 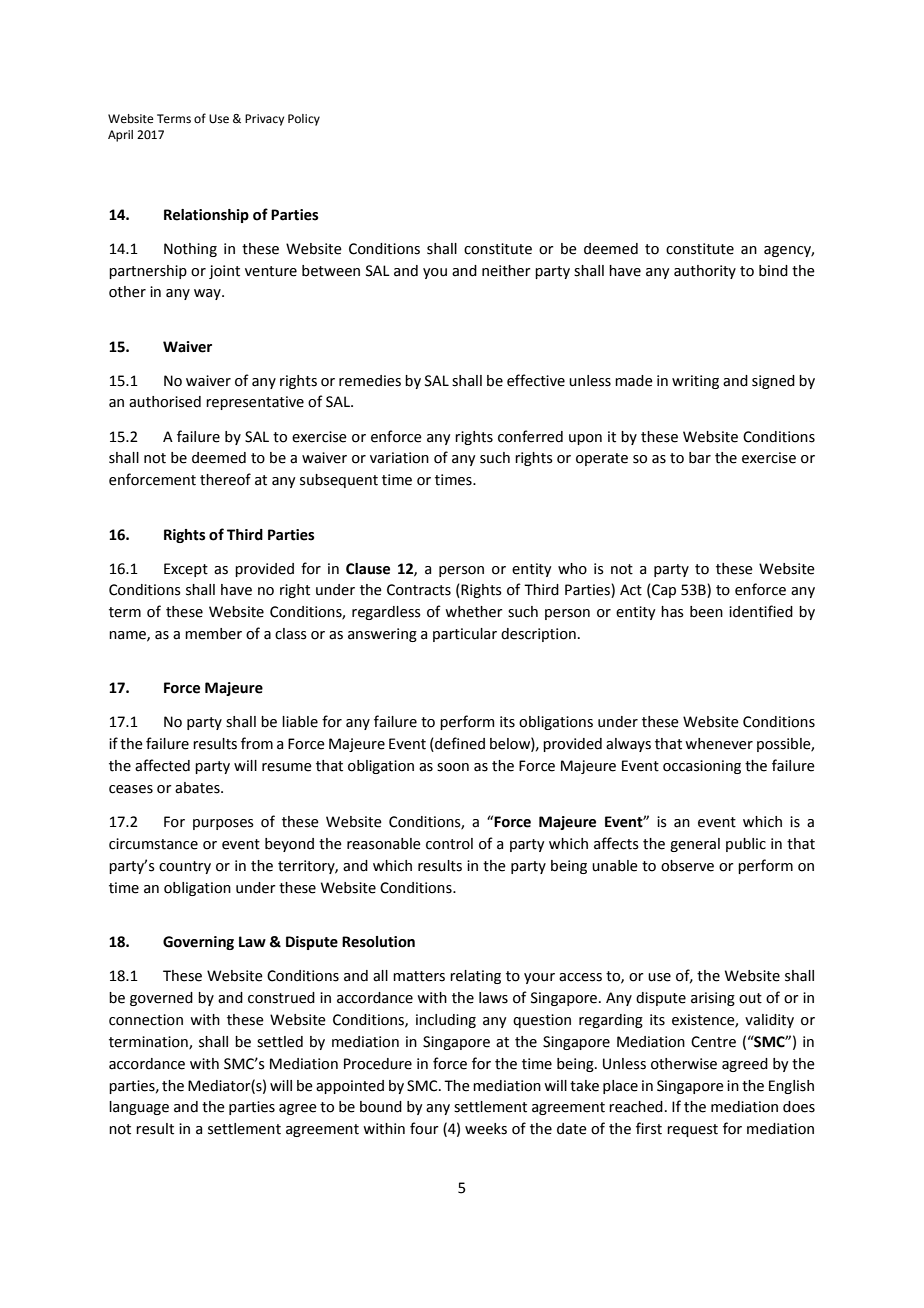 I want to click on request, so click(x=692, y=1130).
